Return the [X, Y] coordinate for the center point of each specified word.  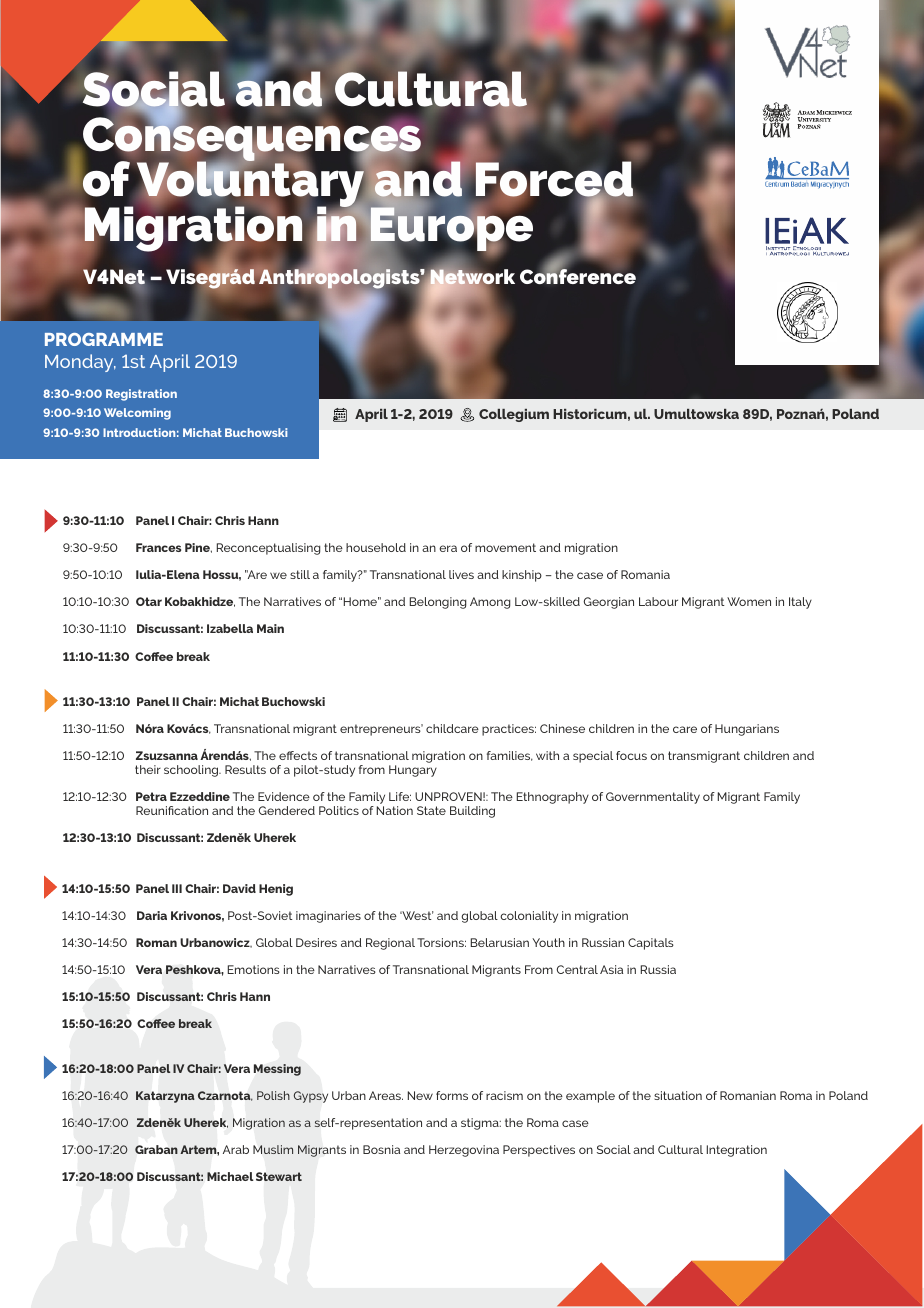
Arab [236, 1149]
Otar [149, 601]
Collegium [514, 415]
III [177, 888]
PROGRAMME [104, 339]
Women [749, 601]
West [416, 915]
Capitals [651, 944]
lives [461, 574]
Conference [578, 275]
